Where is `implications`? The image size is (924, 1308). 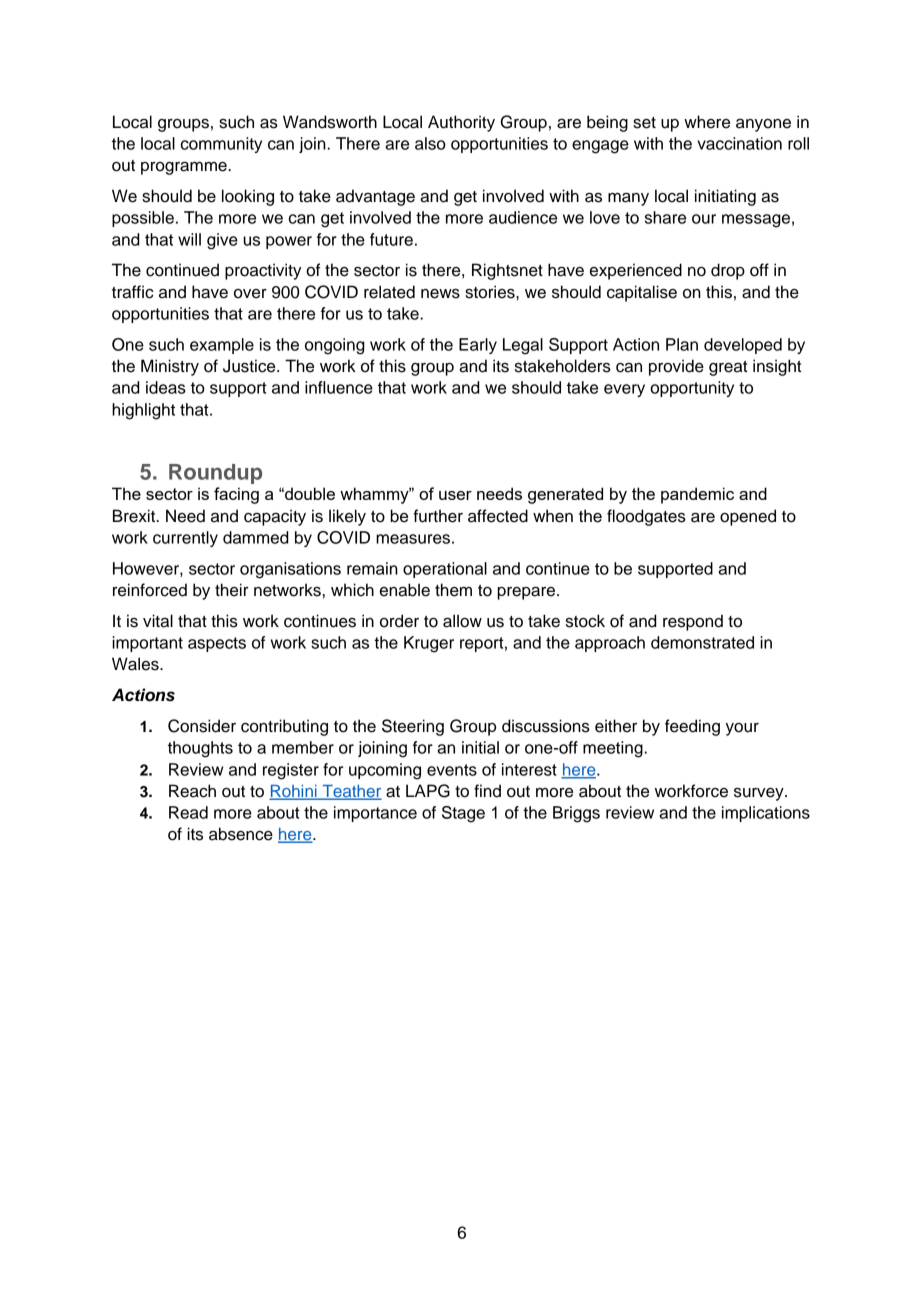 implications is located at coordinates (766, 814).
